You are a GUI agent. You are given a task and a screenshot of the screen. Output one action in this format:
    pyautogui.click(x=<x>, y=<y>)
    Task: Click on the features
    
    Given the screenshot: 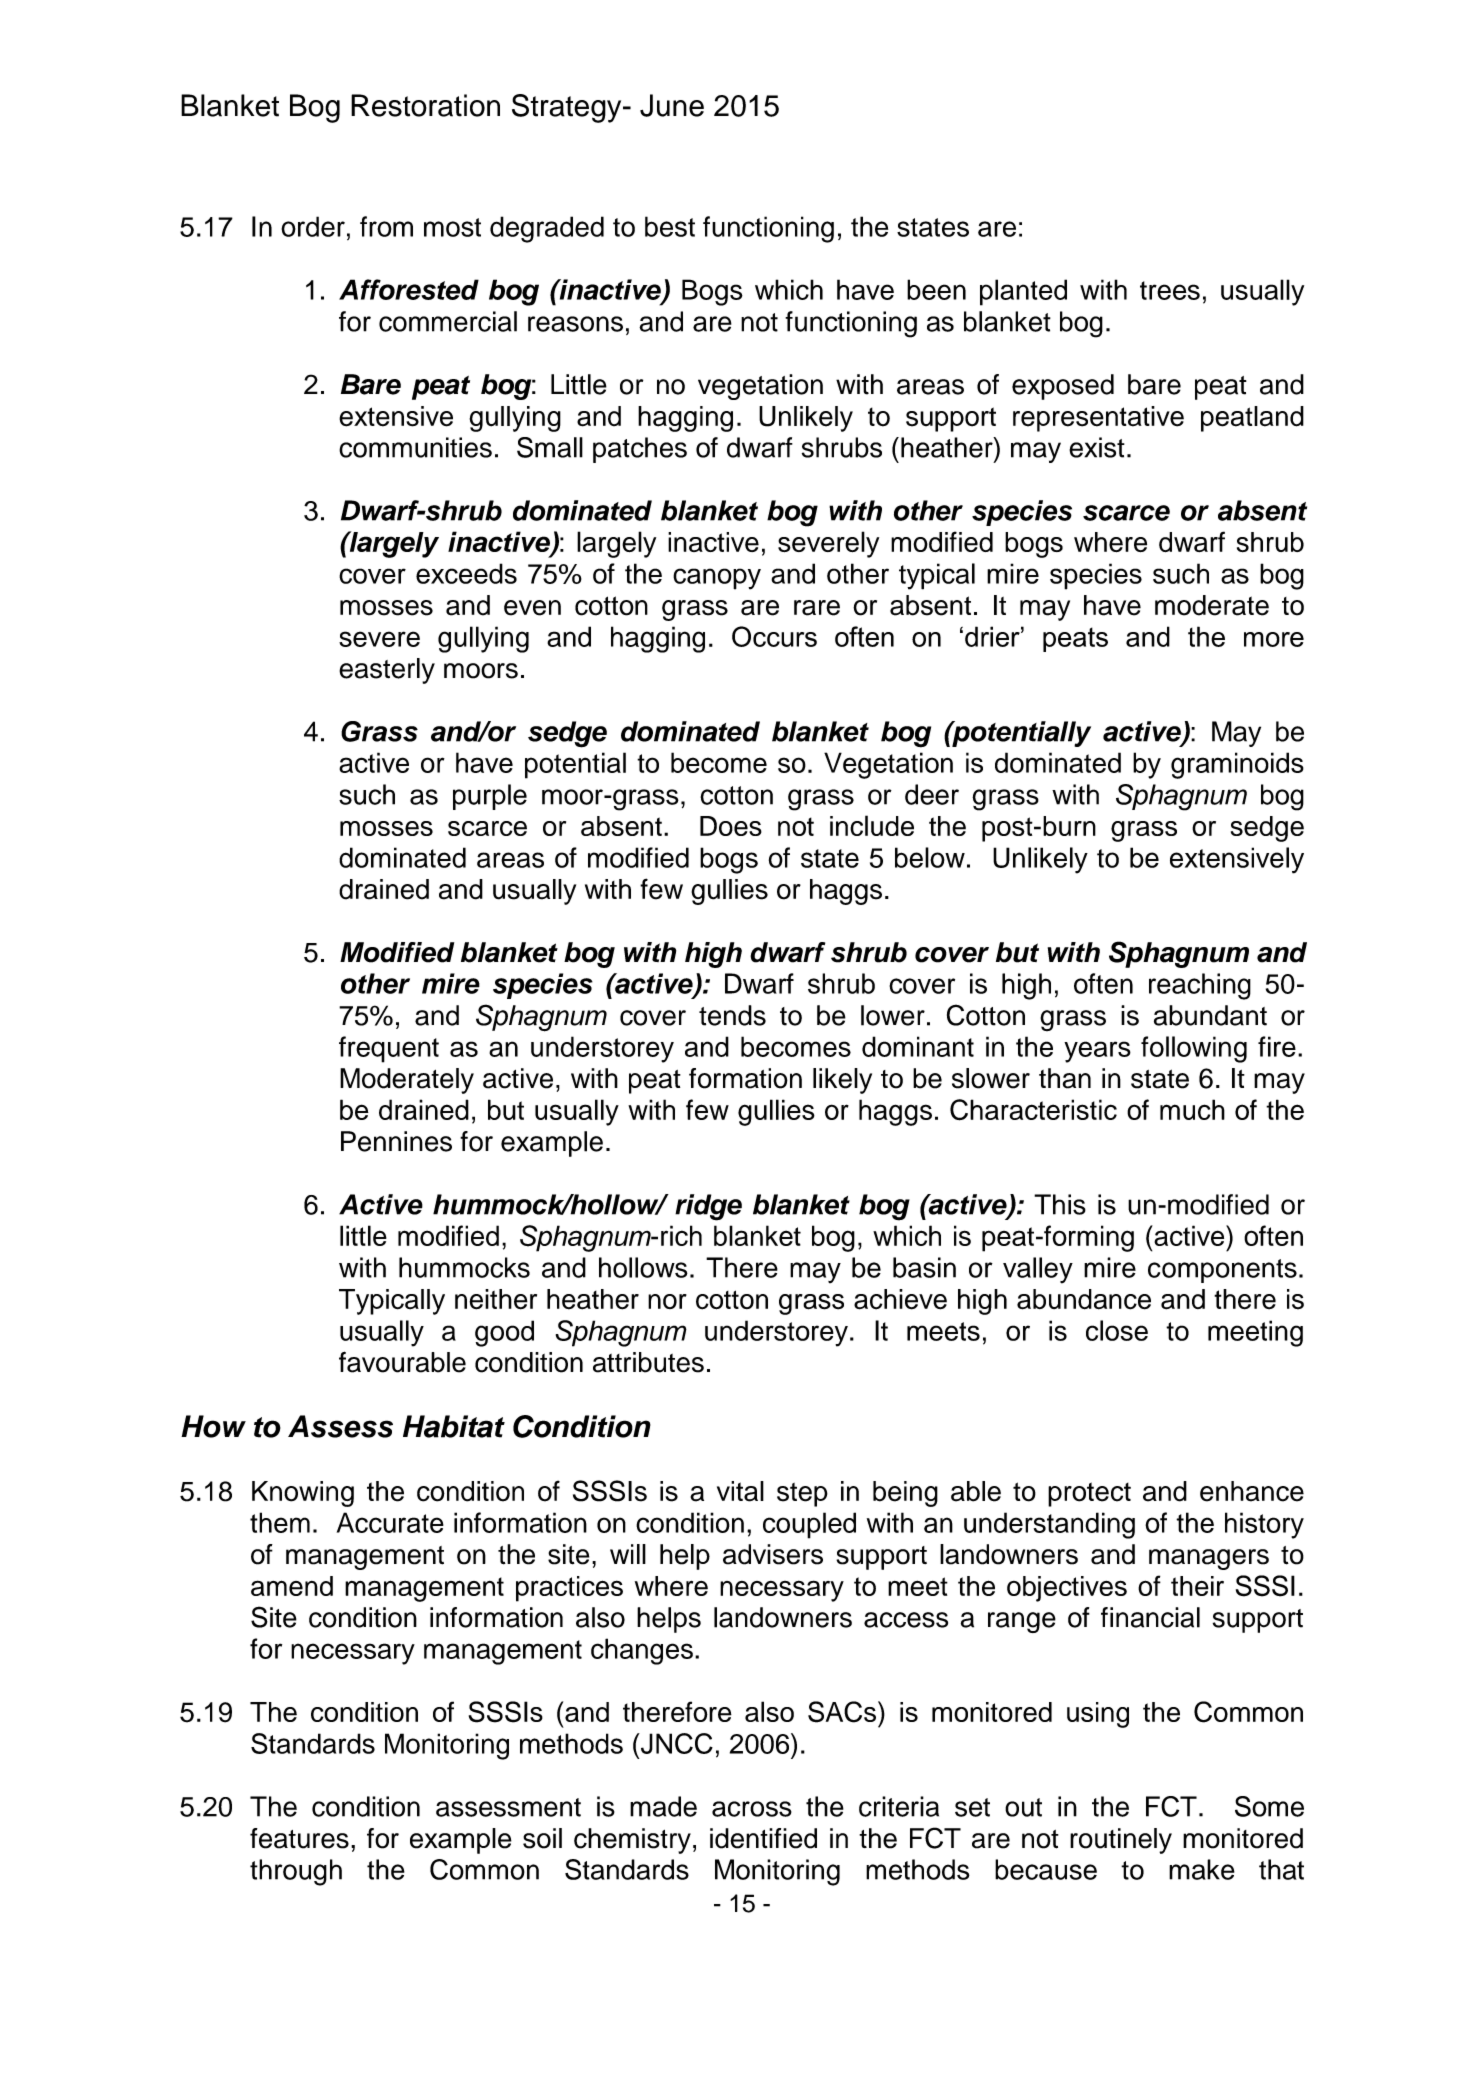 What is the action you would take?
    pyautogui.click(x=299, y=1838)
